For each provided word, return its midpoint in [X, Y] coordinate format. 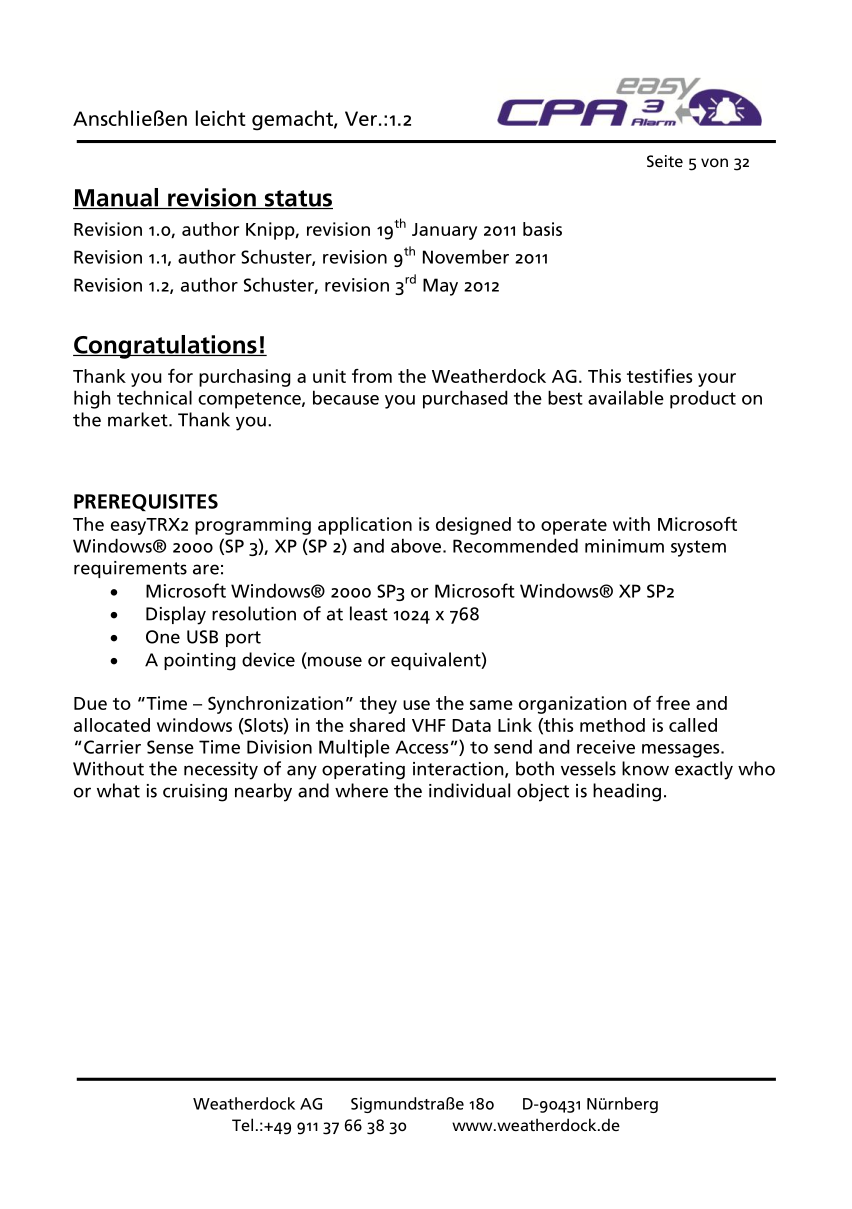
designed [473, 526]
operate [574, 527]
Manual [116, 198]
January [444, 231]
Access [421, 747]
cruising [195, 793]
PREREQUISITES [146, 502]
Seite [665, 161]
